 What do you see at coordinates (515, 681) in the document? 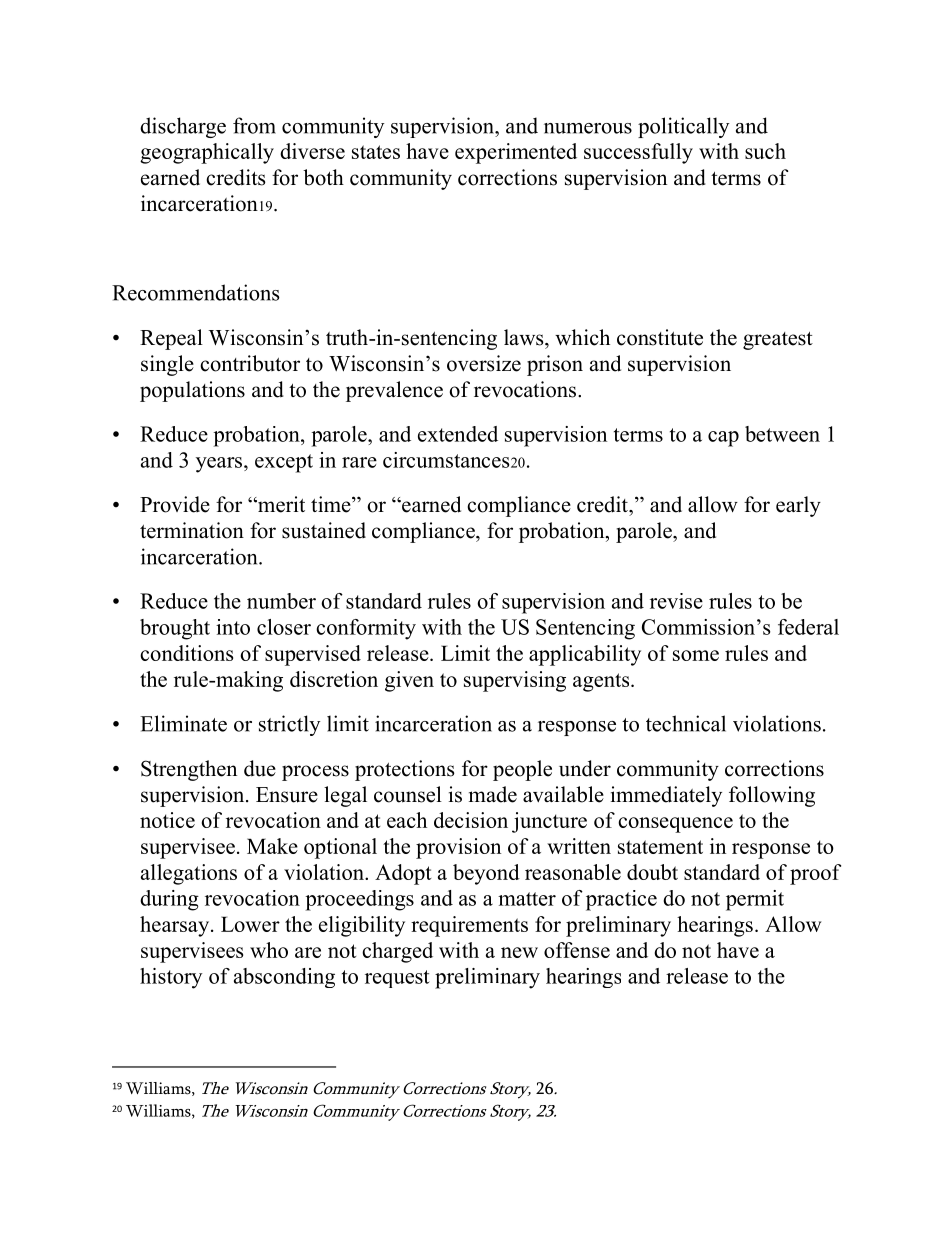
I see `supervising` at bounding box center [515, 681].
